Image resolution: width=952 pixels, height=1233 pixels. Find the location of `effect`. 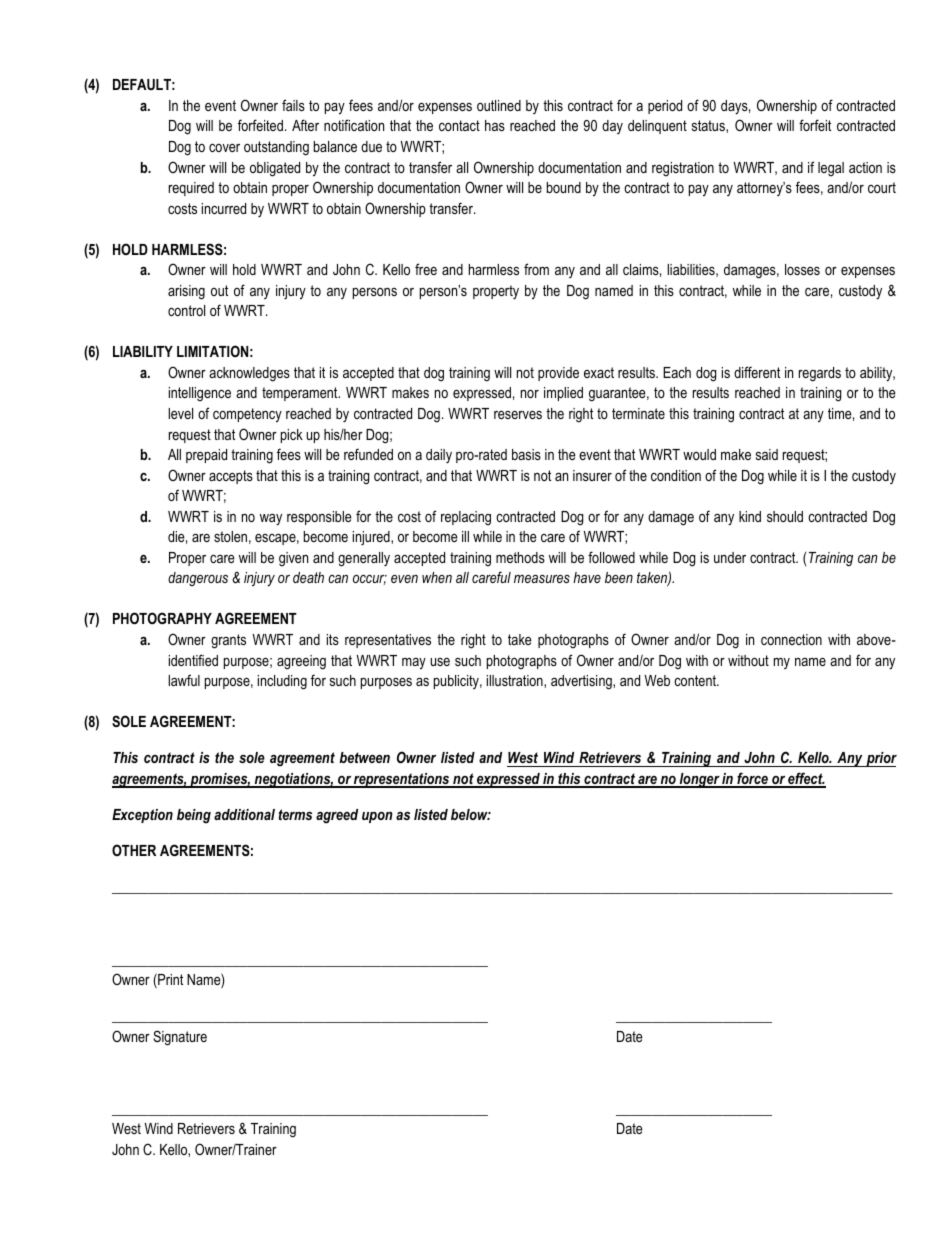

effect is located at coordinates (805, 779).
